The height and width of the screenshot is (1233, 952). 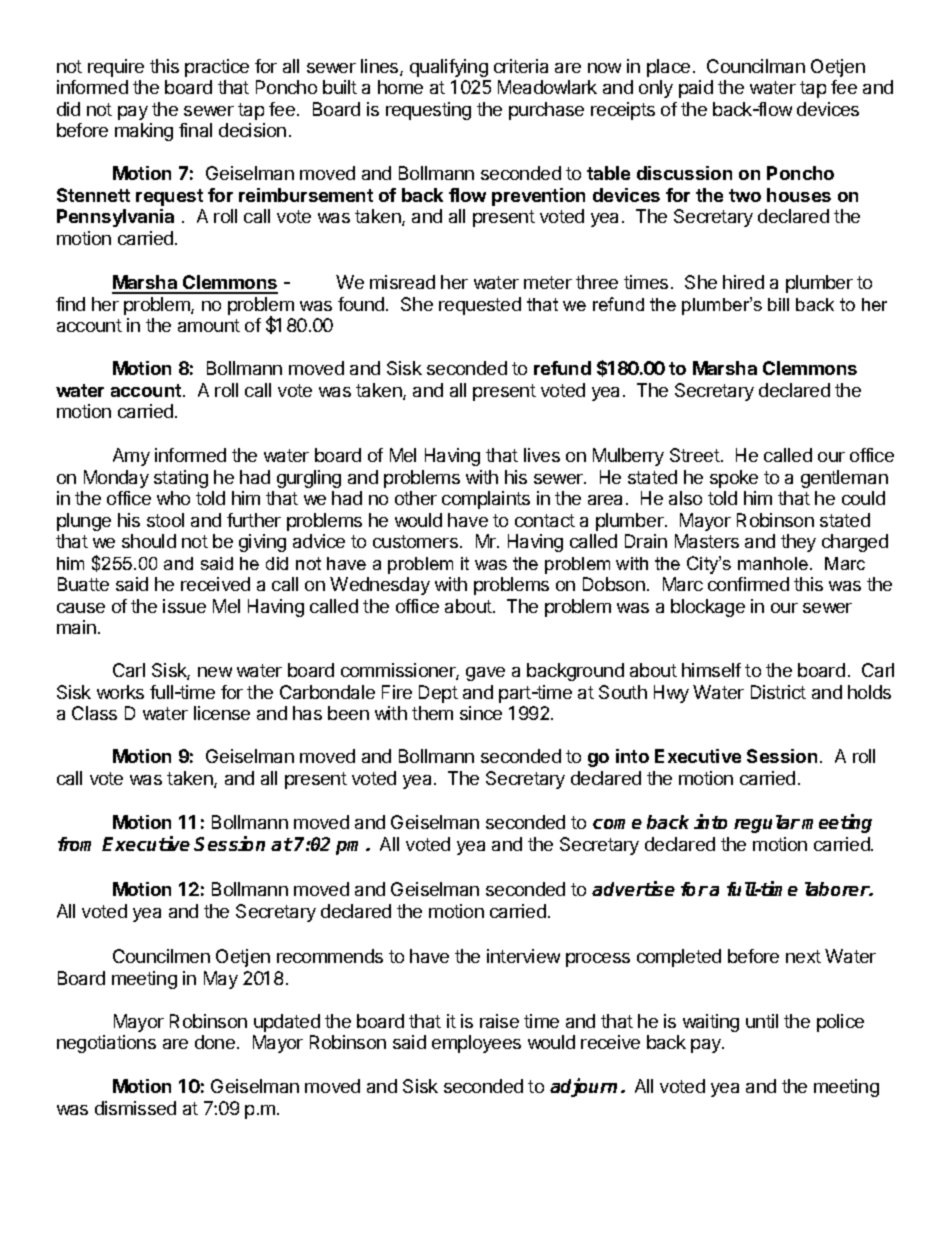 I want to click on customers, so click(x=415, y=541).
